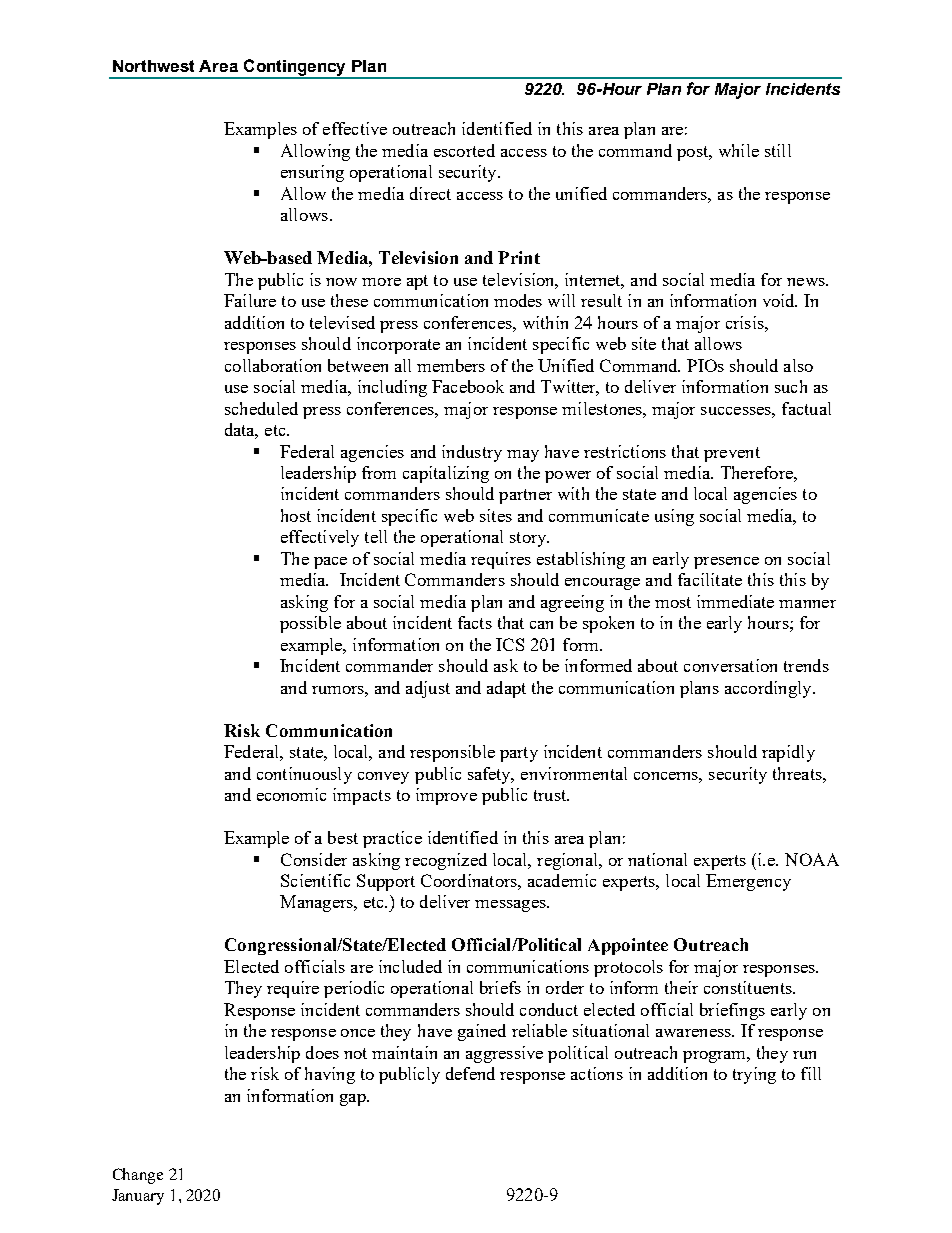 The image size is (952, 1233). What do you see at coordinates (153, 66) in the screenshot?
I see `Northwest` at bounding box center [153, 66].
